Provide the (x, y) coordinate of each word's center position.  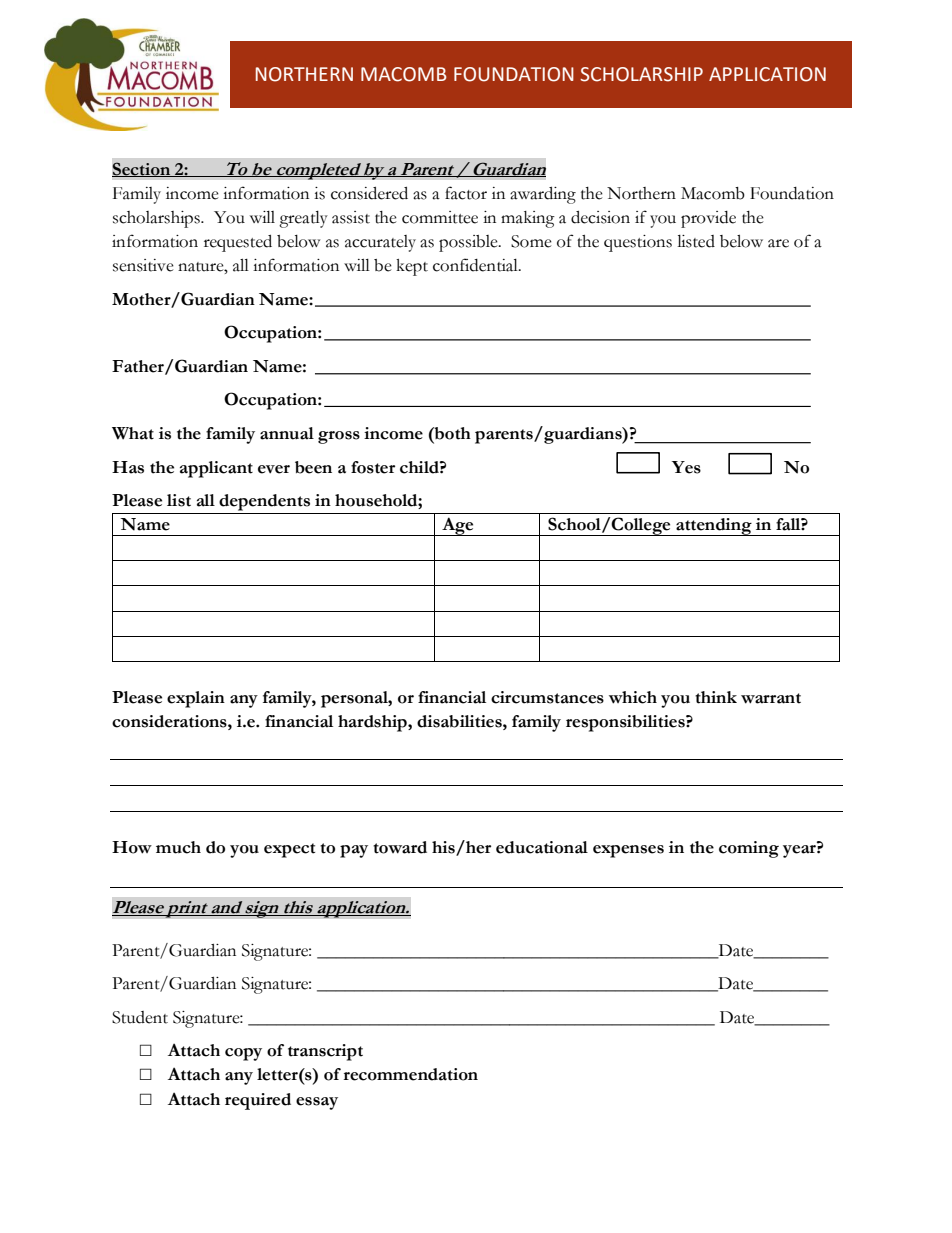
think (716, 697)
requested (238, 243)
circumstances (547, 697)
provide (708, 219)
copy (243, 1054)
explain (196, 699)
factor (466, 193)
